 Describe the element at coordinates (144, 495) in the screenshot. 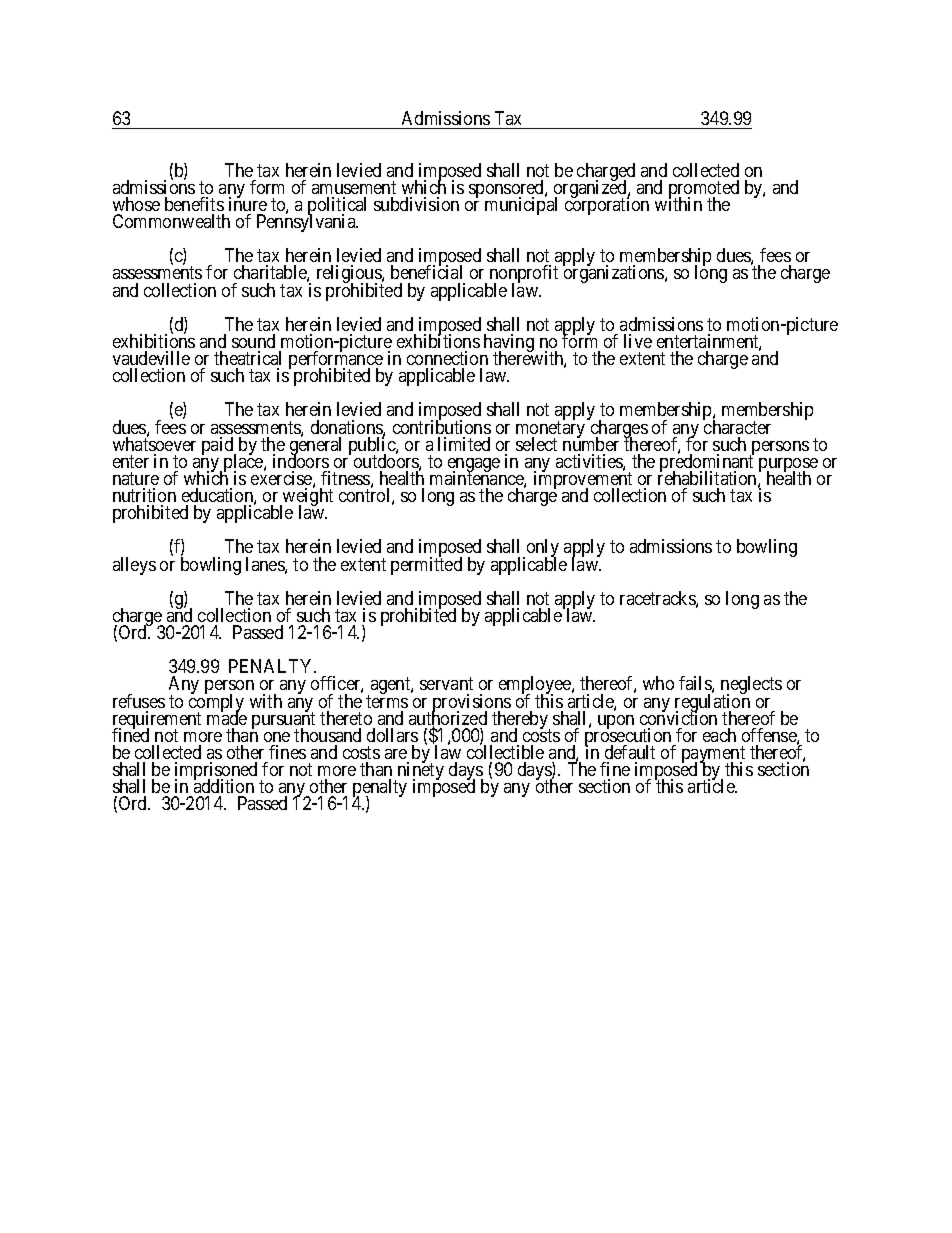

I see `nutrition` at that location.
